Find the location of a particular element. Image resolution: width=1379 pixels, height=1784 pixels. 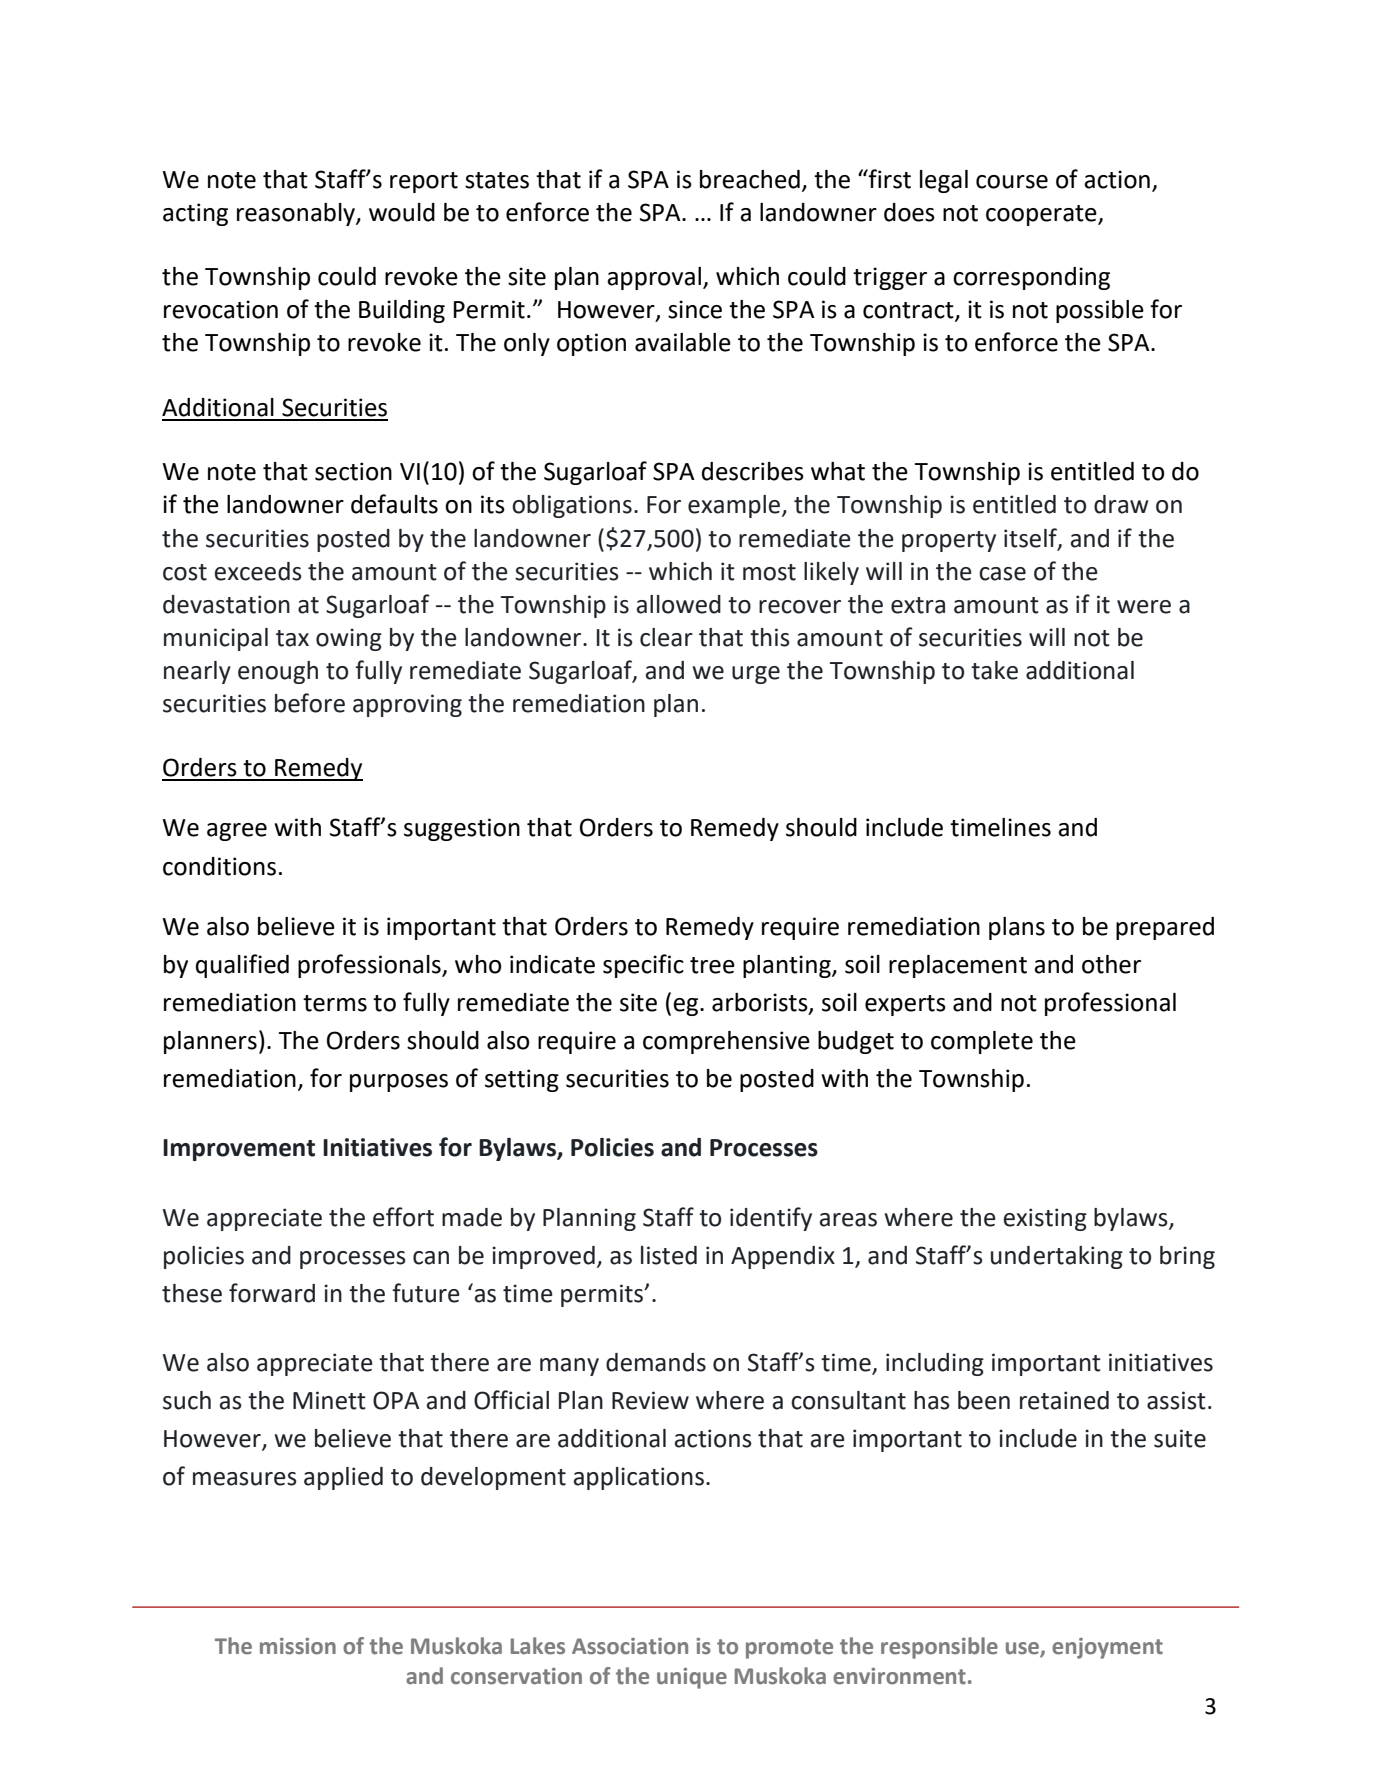

other is located at coordinates (1111, 964).
